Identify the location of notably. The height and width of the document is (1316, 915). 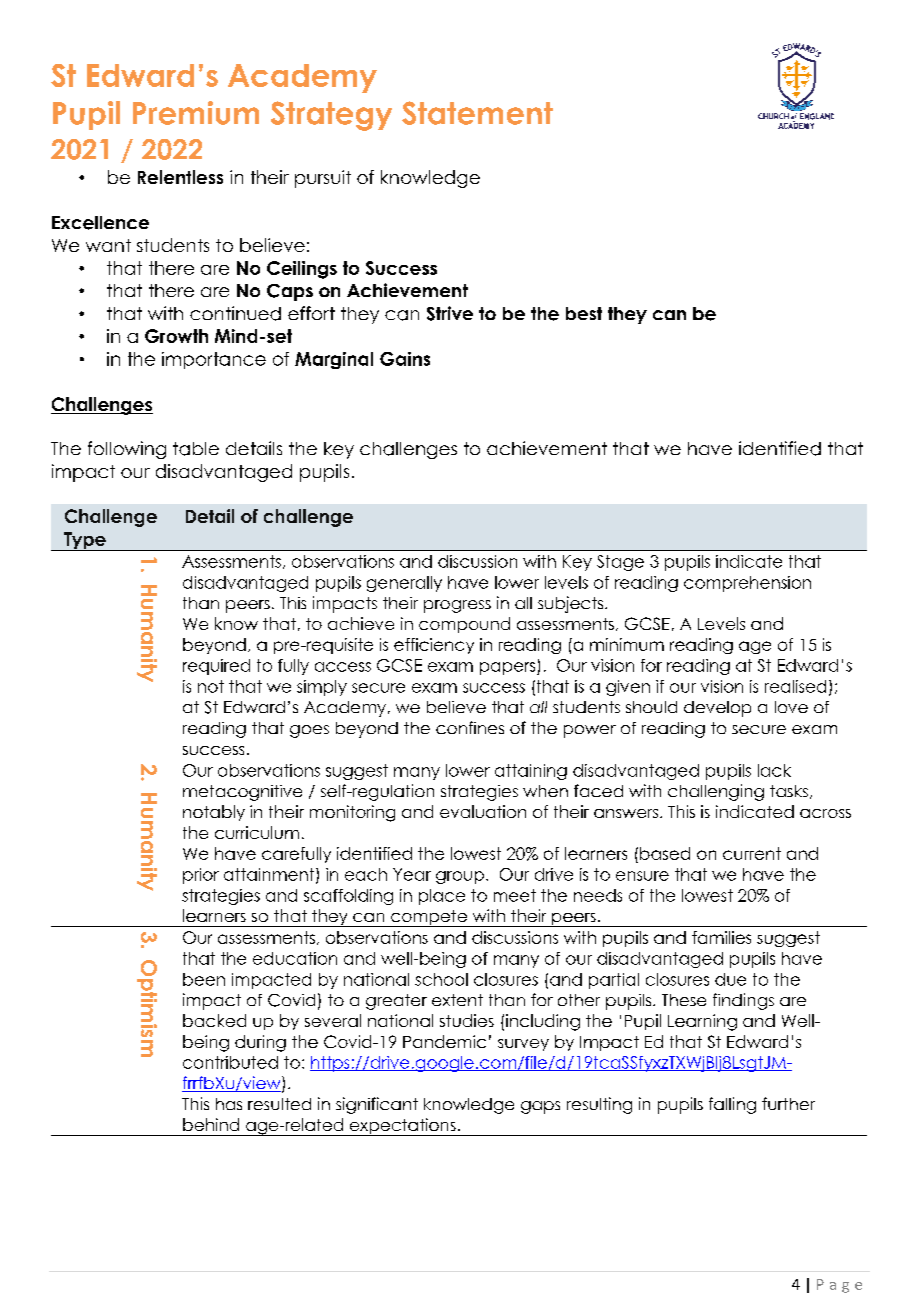
(214, 813).
